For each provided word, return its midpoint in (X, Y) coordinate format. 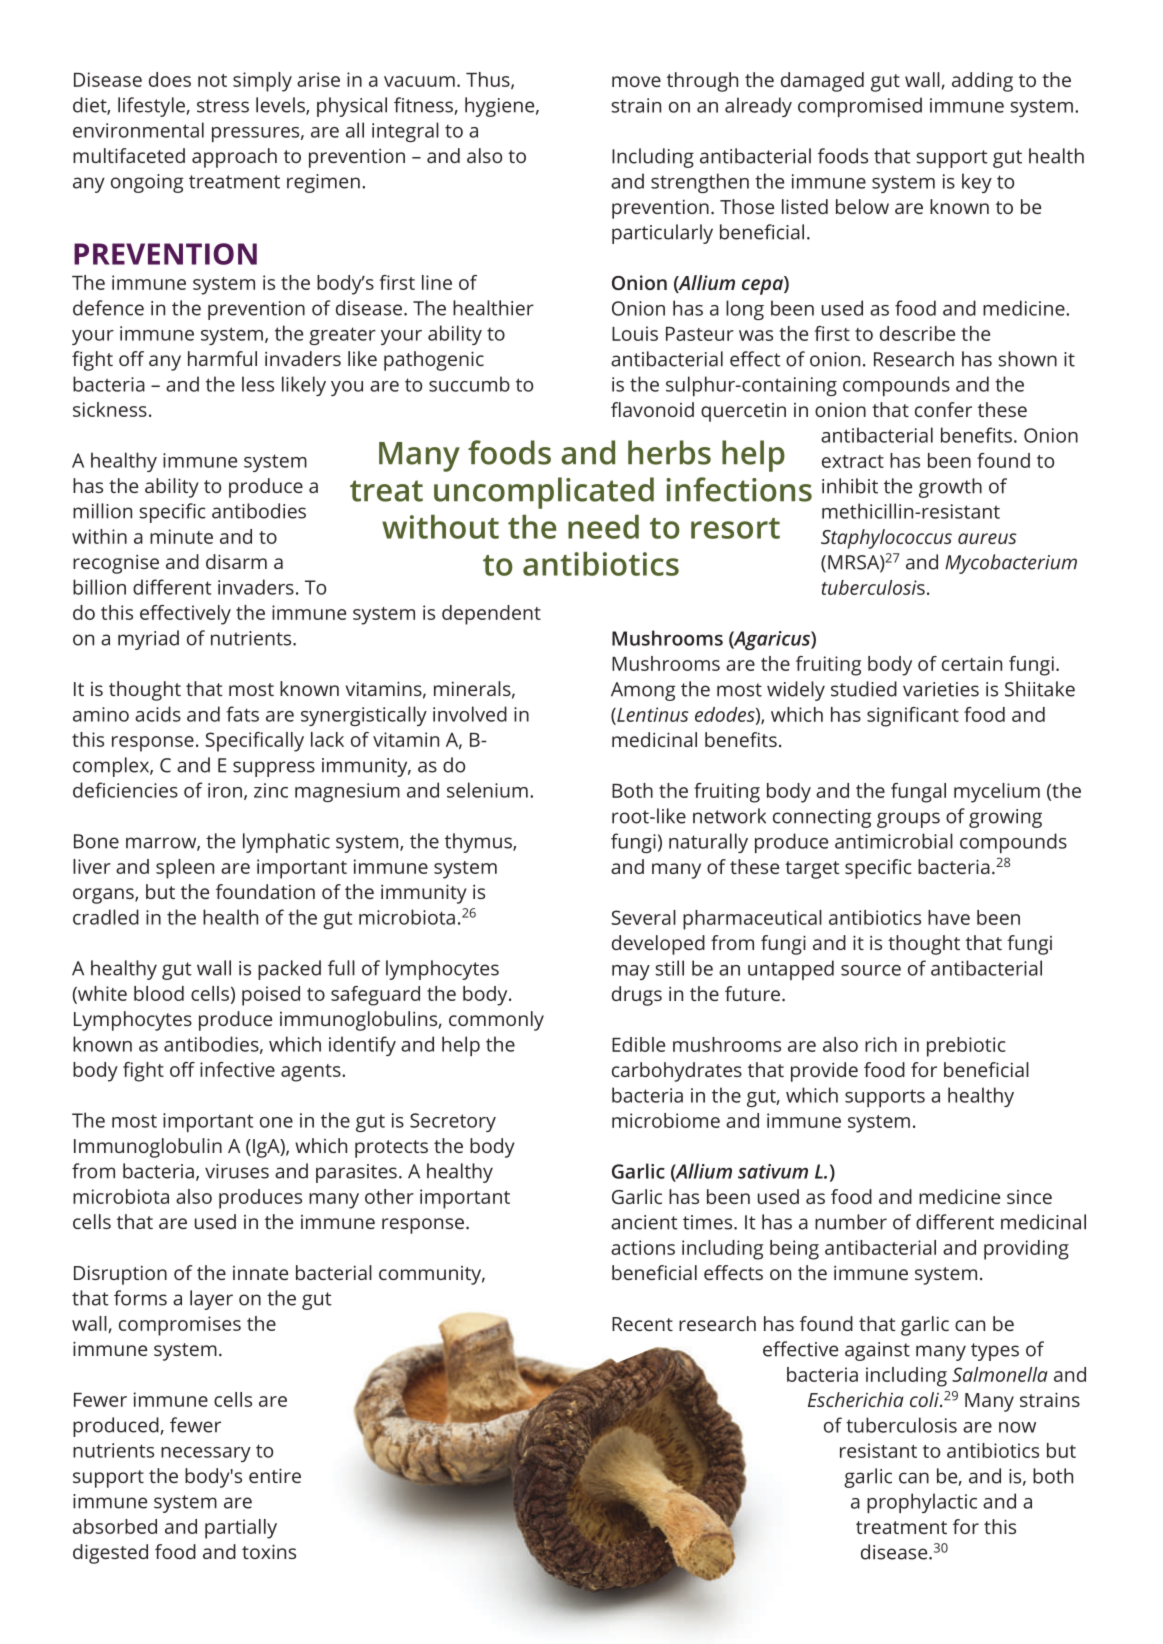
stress (223, 106)
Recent (642, 1324)
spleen (185, 869)
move (636, 81)
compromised (860, 107)
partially (241, 1529)
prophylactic (922, 1503)
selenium (487, 790)
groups (908, 820)
